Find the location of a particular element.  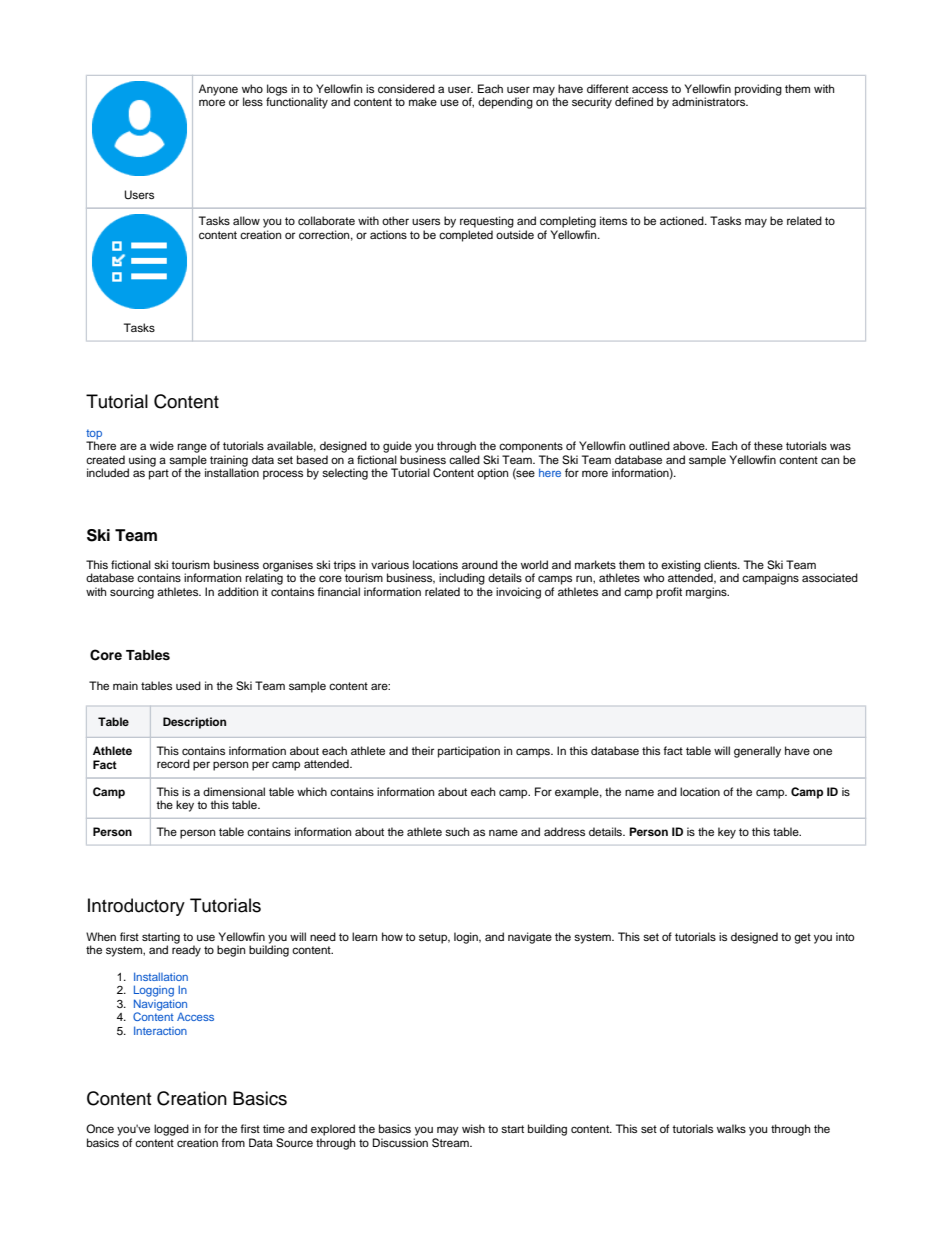

walks is located at coordinates (731, 1128).
